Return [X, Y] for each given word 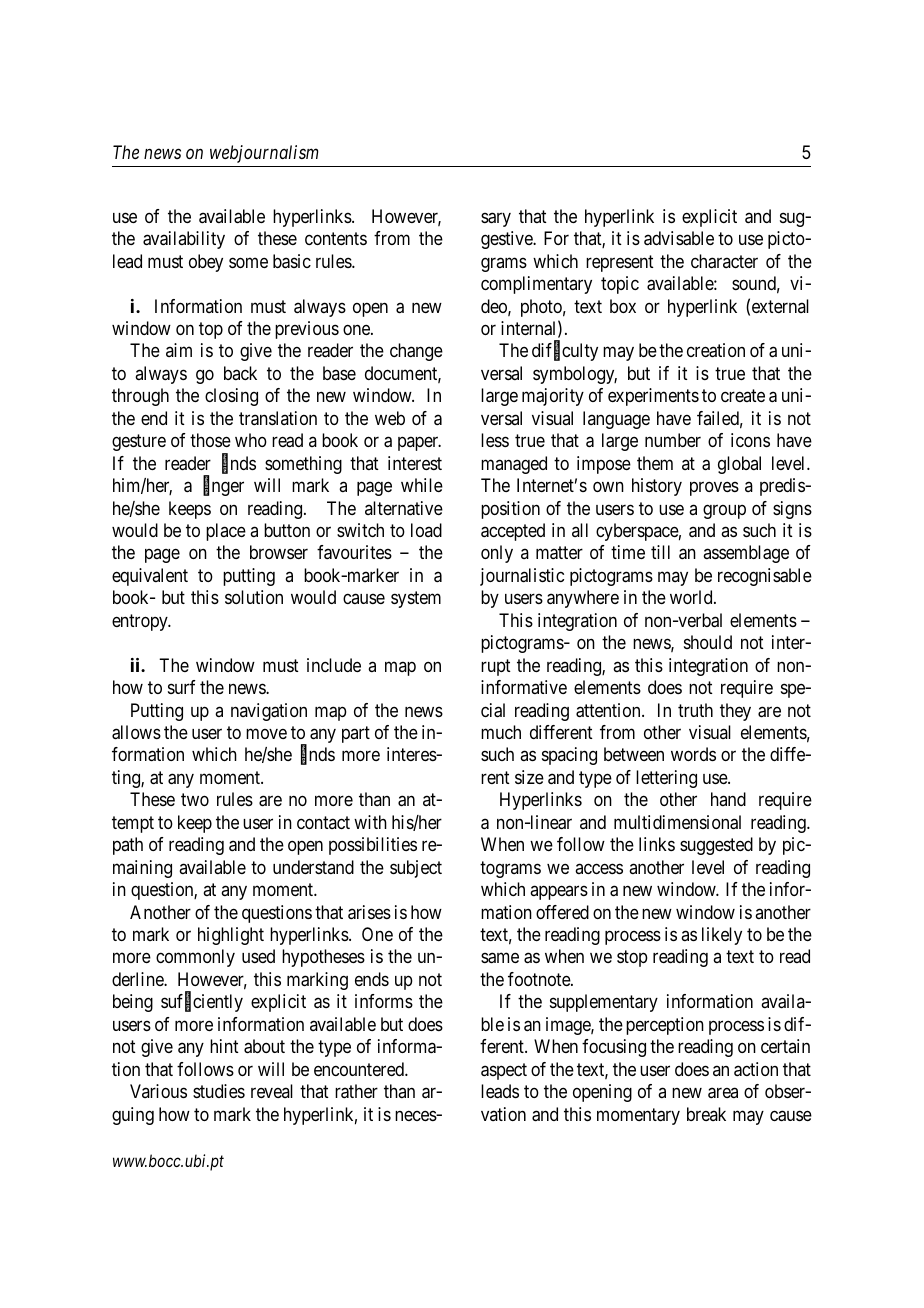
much [501, 732]
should [708, 642]
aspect [504, 1071]
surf [182, 687]
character [724, 261]
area [723, 1093]
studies [219, 1091]
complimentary [536, 285]
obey [206, 263]
